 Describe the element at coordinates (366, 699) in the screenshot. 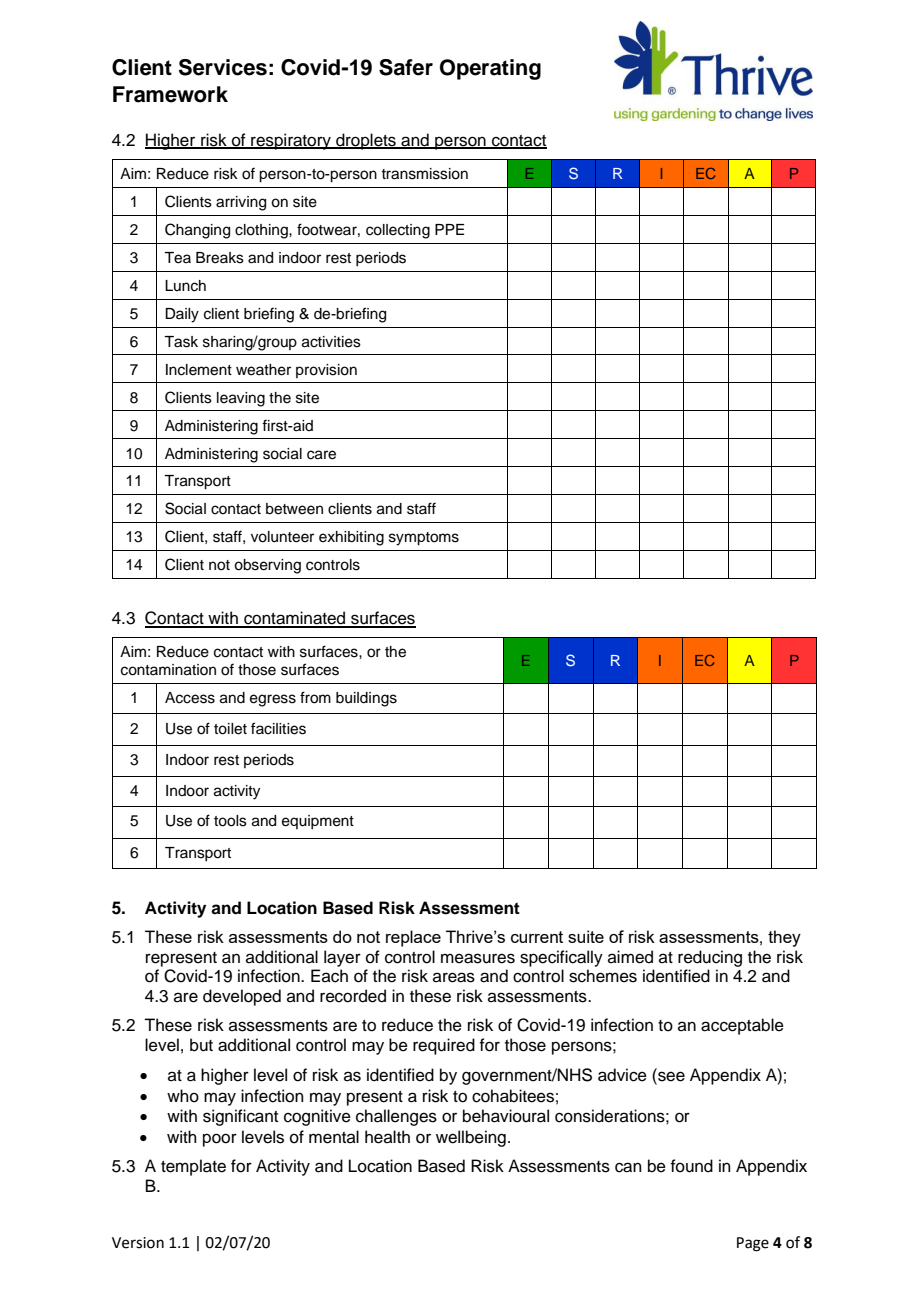

I see `buildings` at that location.
